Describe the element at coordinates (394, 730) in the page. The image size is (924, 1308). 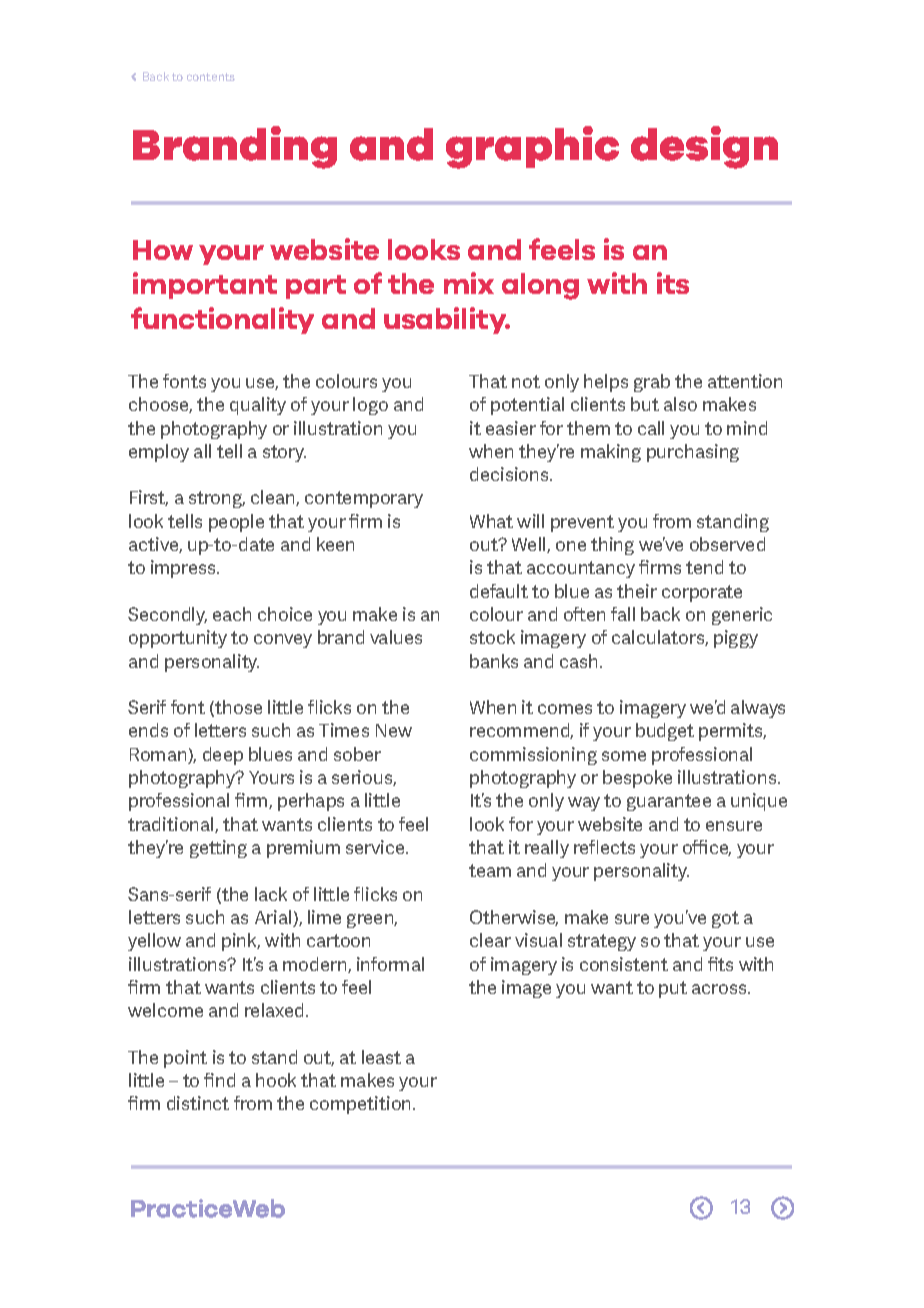
I see `New` at that location.
